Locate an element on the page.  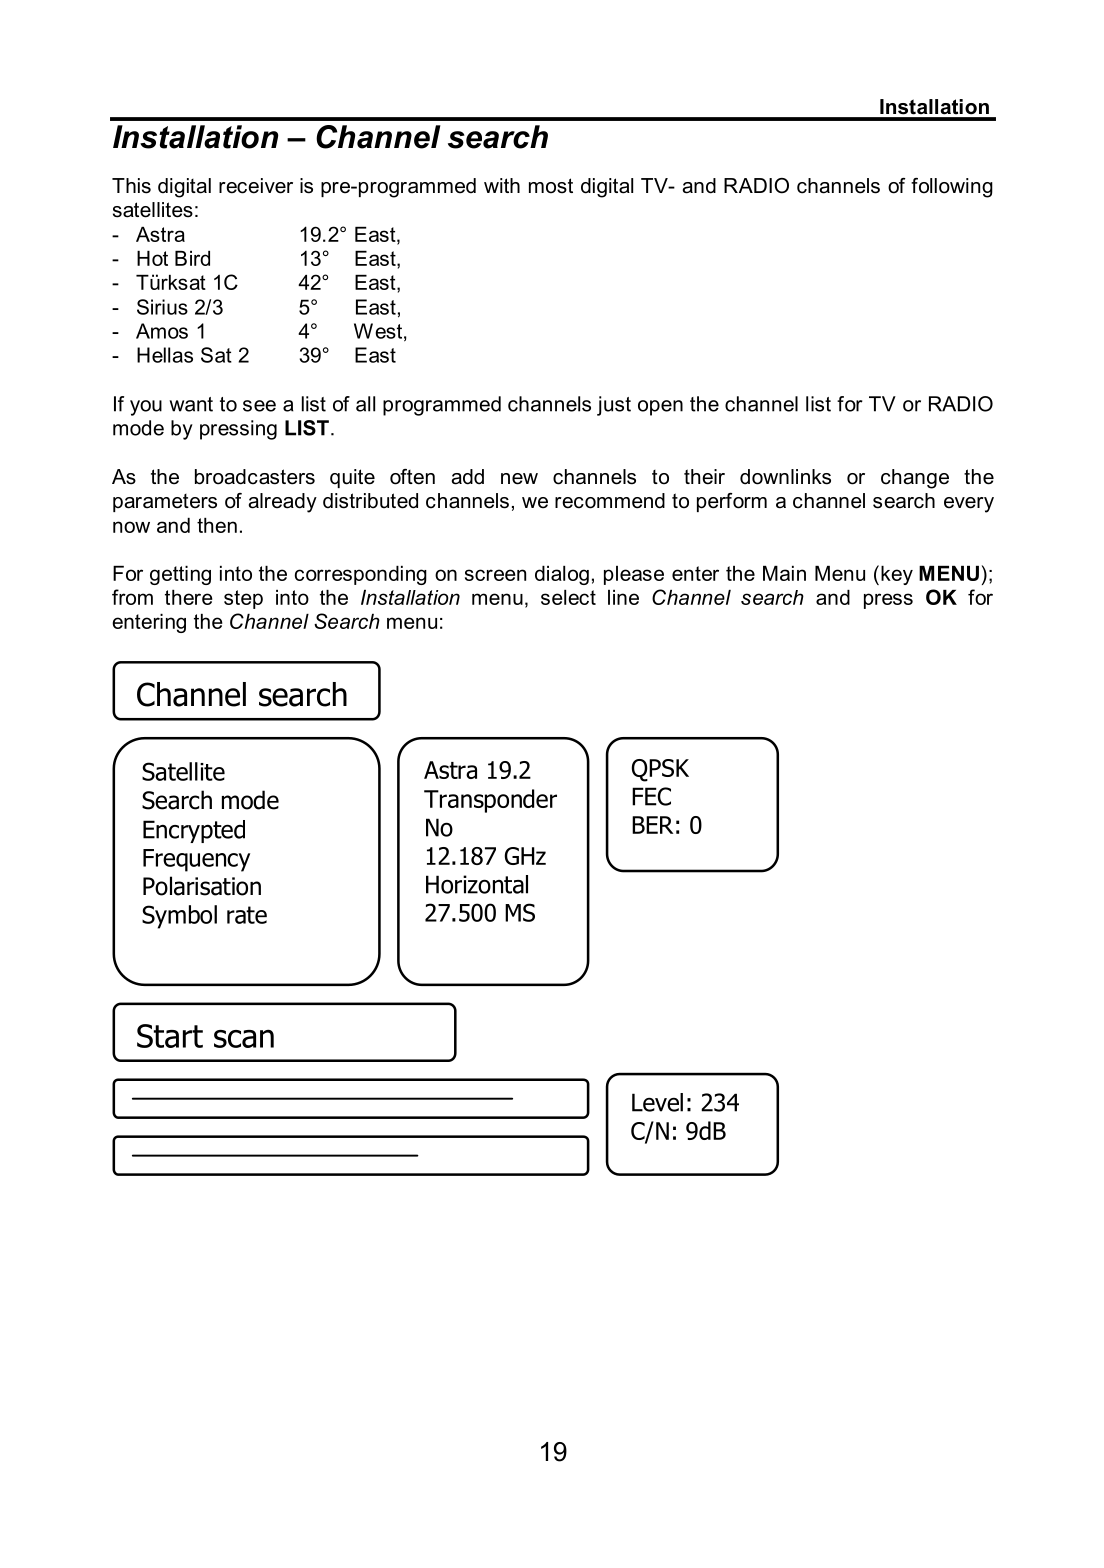
key is located at coordinates (897, 575).
